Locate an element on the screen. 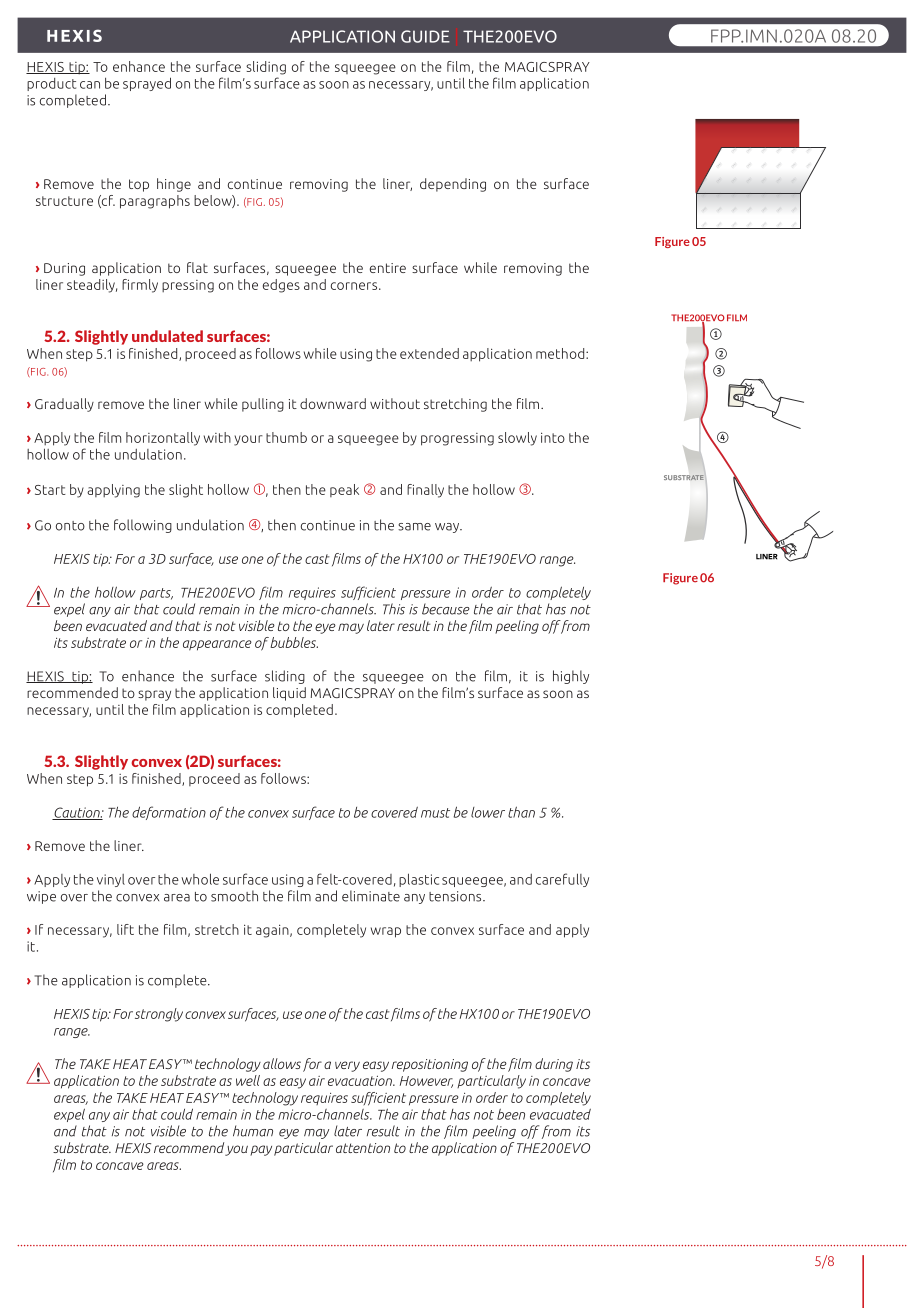 The height and width of the screenshot is (1308, 924). depending is located at coordinates (453, 185).
